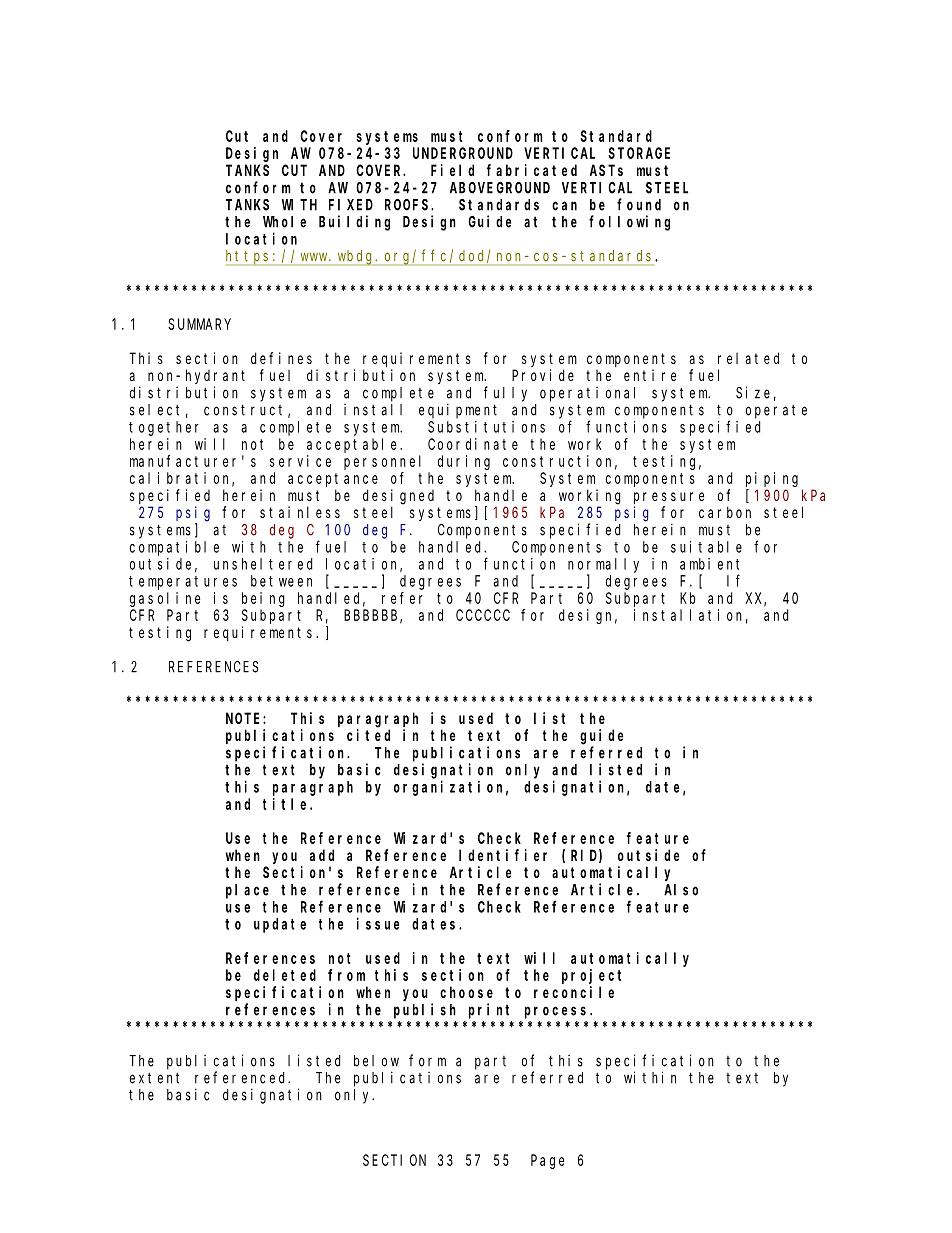 This document has height=1233, width=952. I want to click on Whole, so click(284, 222).
